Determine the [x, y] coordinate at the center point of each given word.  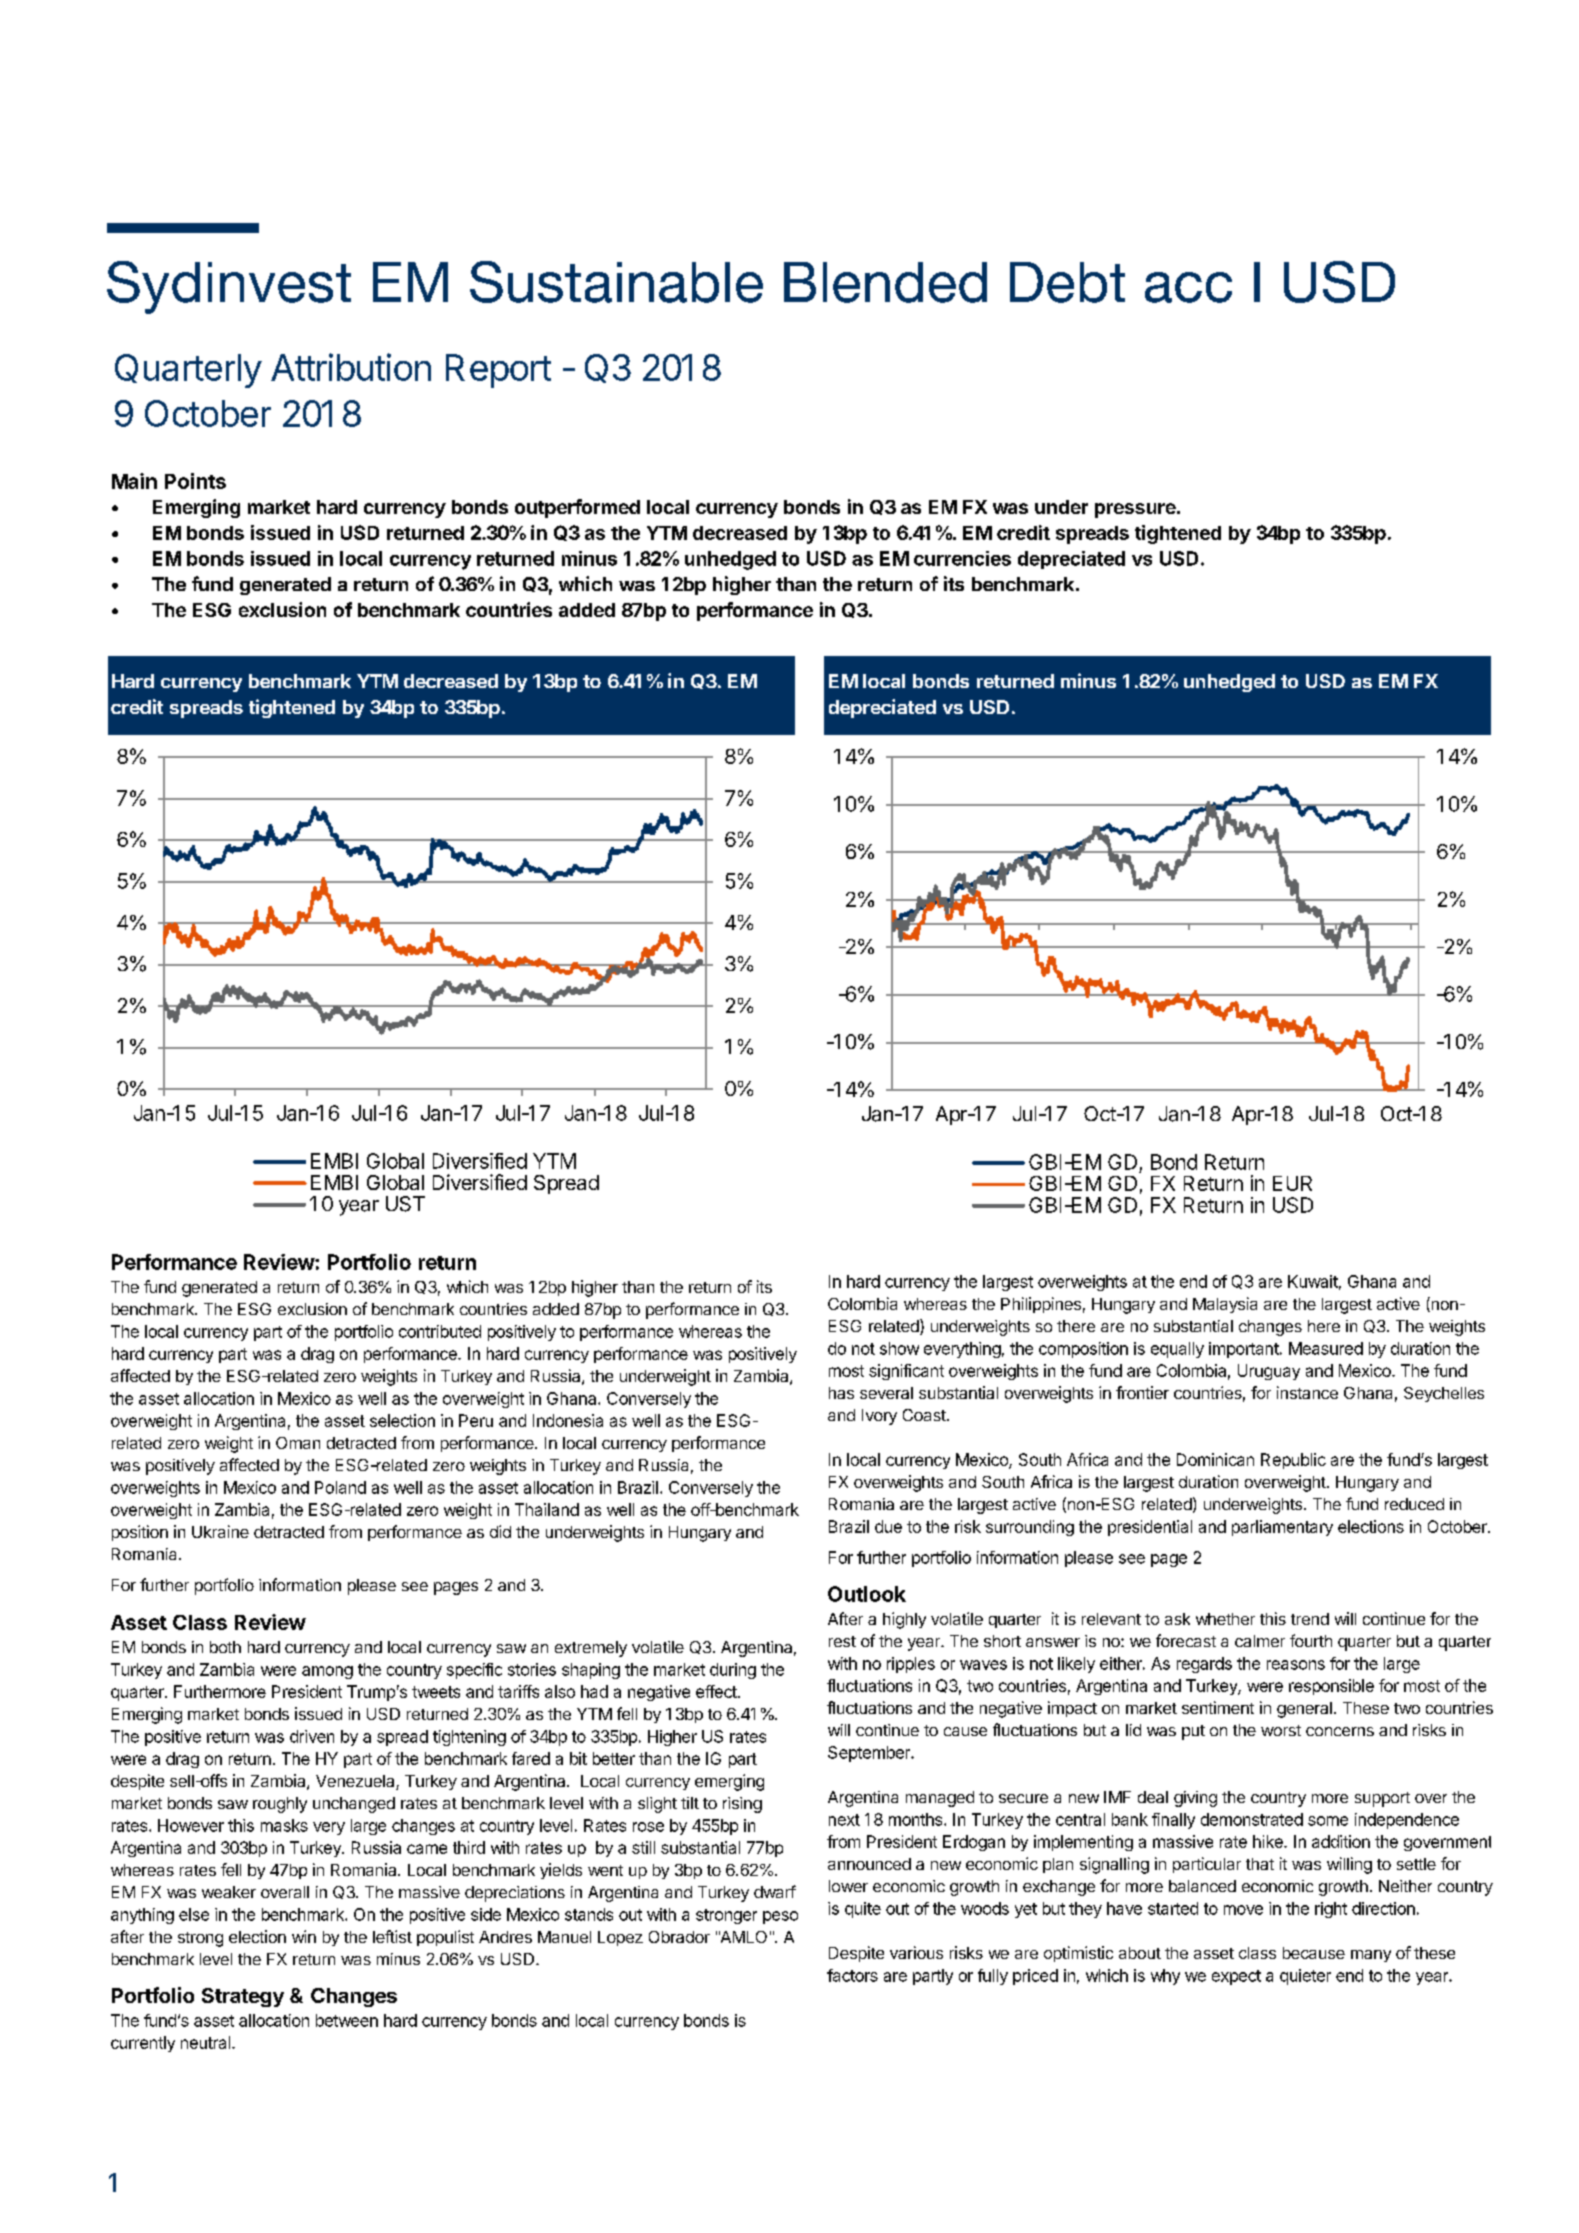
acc [1188, 287]
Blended [885, 282]
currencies [962, 558]
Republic [1293, 1461]
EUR [1292, 1183]
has [841, 1393]
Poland [340, 1487]
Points [195, 481]
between [347, 2020]
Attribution [351, 367]
